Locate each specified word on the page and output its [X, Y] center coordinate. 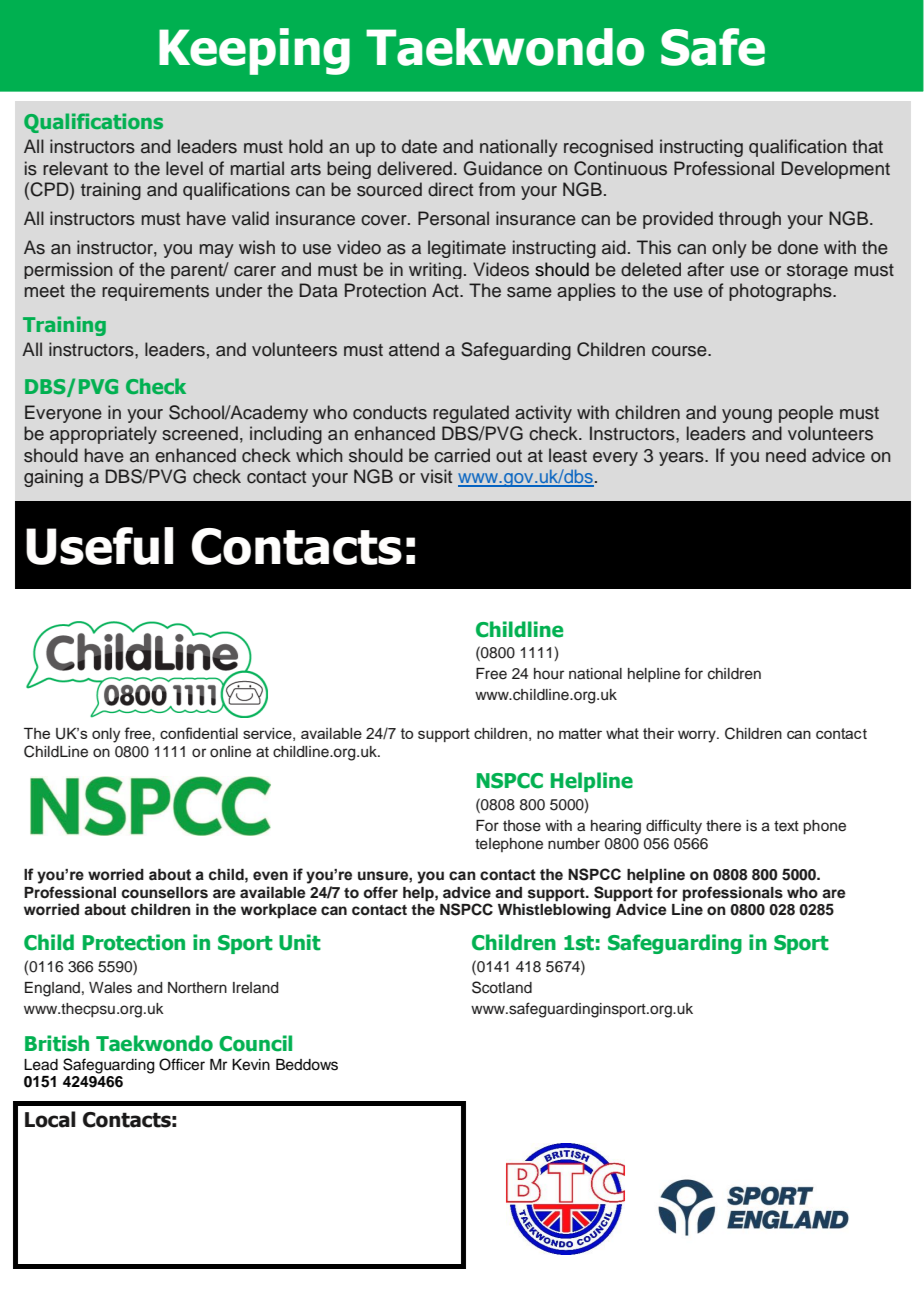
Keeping [254, 51]
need [786, 455]
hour [549, 674]
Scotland [502, 987]
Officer [182, 1064]
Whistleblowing [554, 911]
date [419, 146]
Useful [99, 546]
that [867, 146]
